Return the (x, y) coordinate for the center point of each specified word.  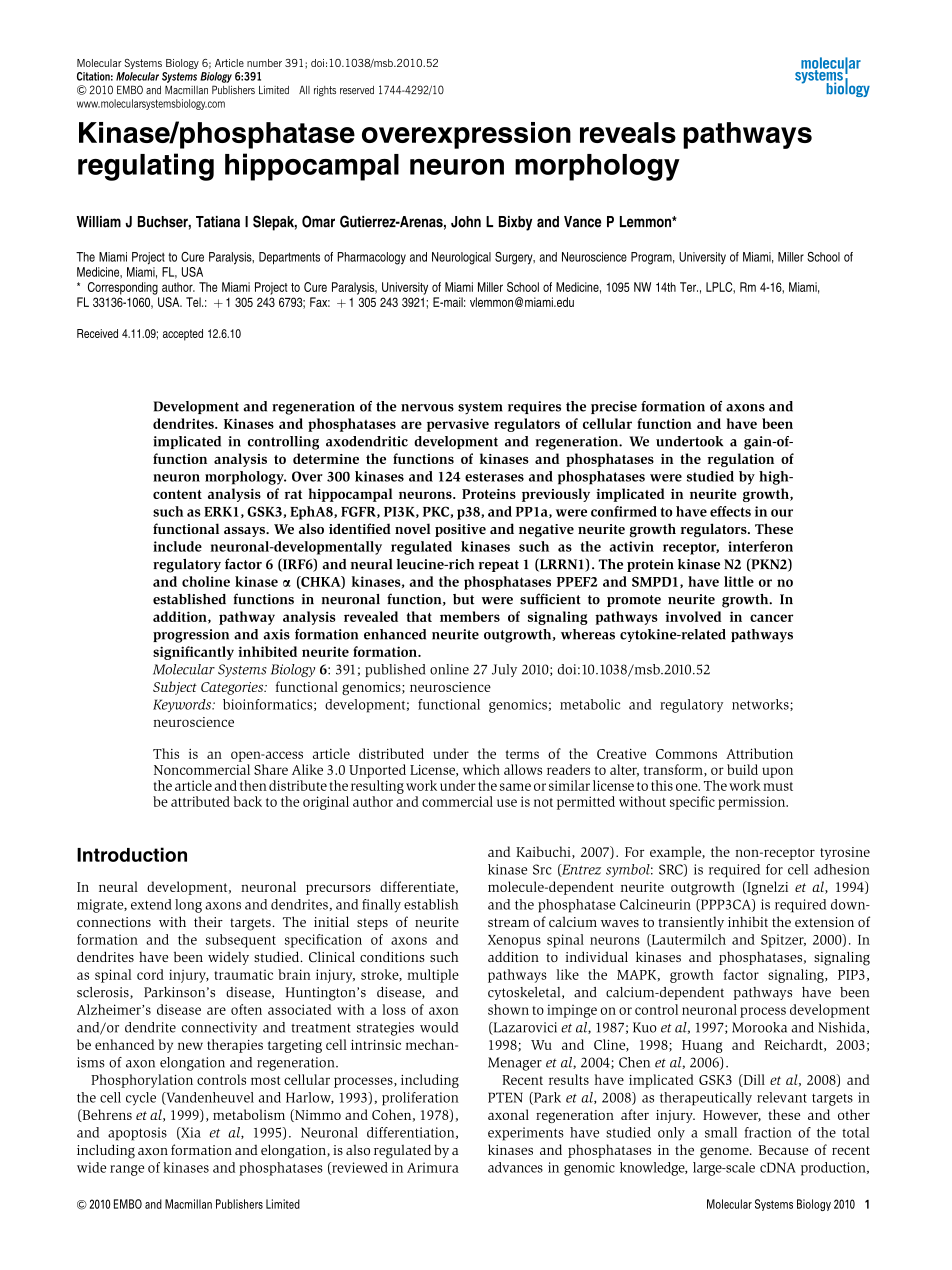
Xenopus (514, 941)
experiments (526, 1134)
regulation (741, 460)
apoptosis (137, 1134)
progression (191, 636)
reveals (628, 132)
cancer (771, 618)
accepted (183, 335)
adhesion (841, 869)
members (470, 616)
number (264, 63)
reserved (357, 90)
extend (151, 904)
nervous (427, 408)
